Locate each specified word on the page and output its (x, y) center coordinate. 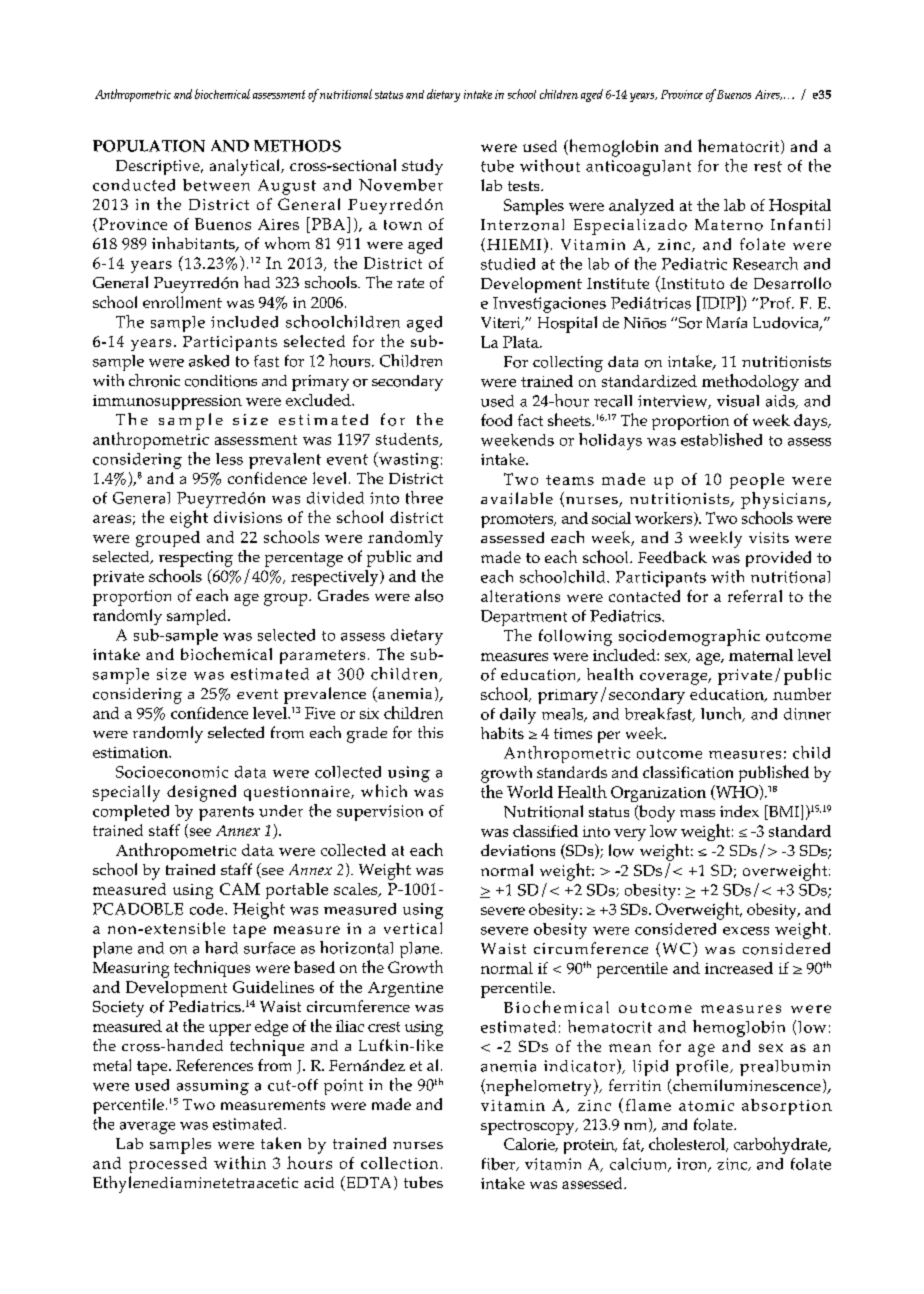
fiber (499, 1164)
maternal (761, 655)
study (422, 167)
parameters (322, 657)
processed (168, 1165)
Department (524, 618)
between (216, 185)
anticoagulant (638, 168)
